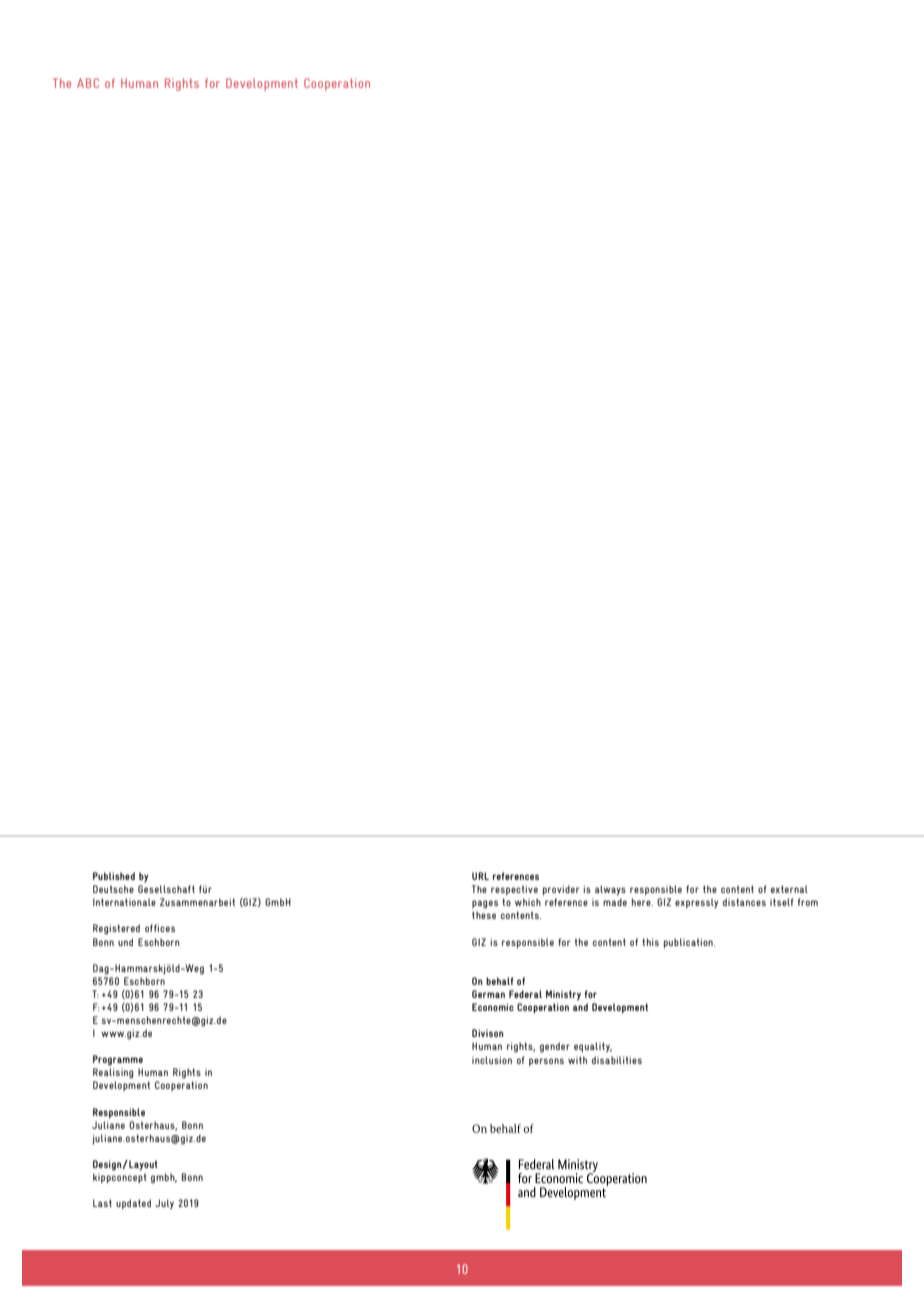  What do you see at coordinates (480, 876) in the document?
I see `URL` at bounding box center [480, 876].
